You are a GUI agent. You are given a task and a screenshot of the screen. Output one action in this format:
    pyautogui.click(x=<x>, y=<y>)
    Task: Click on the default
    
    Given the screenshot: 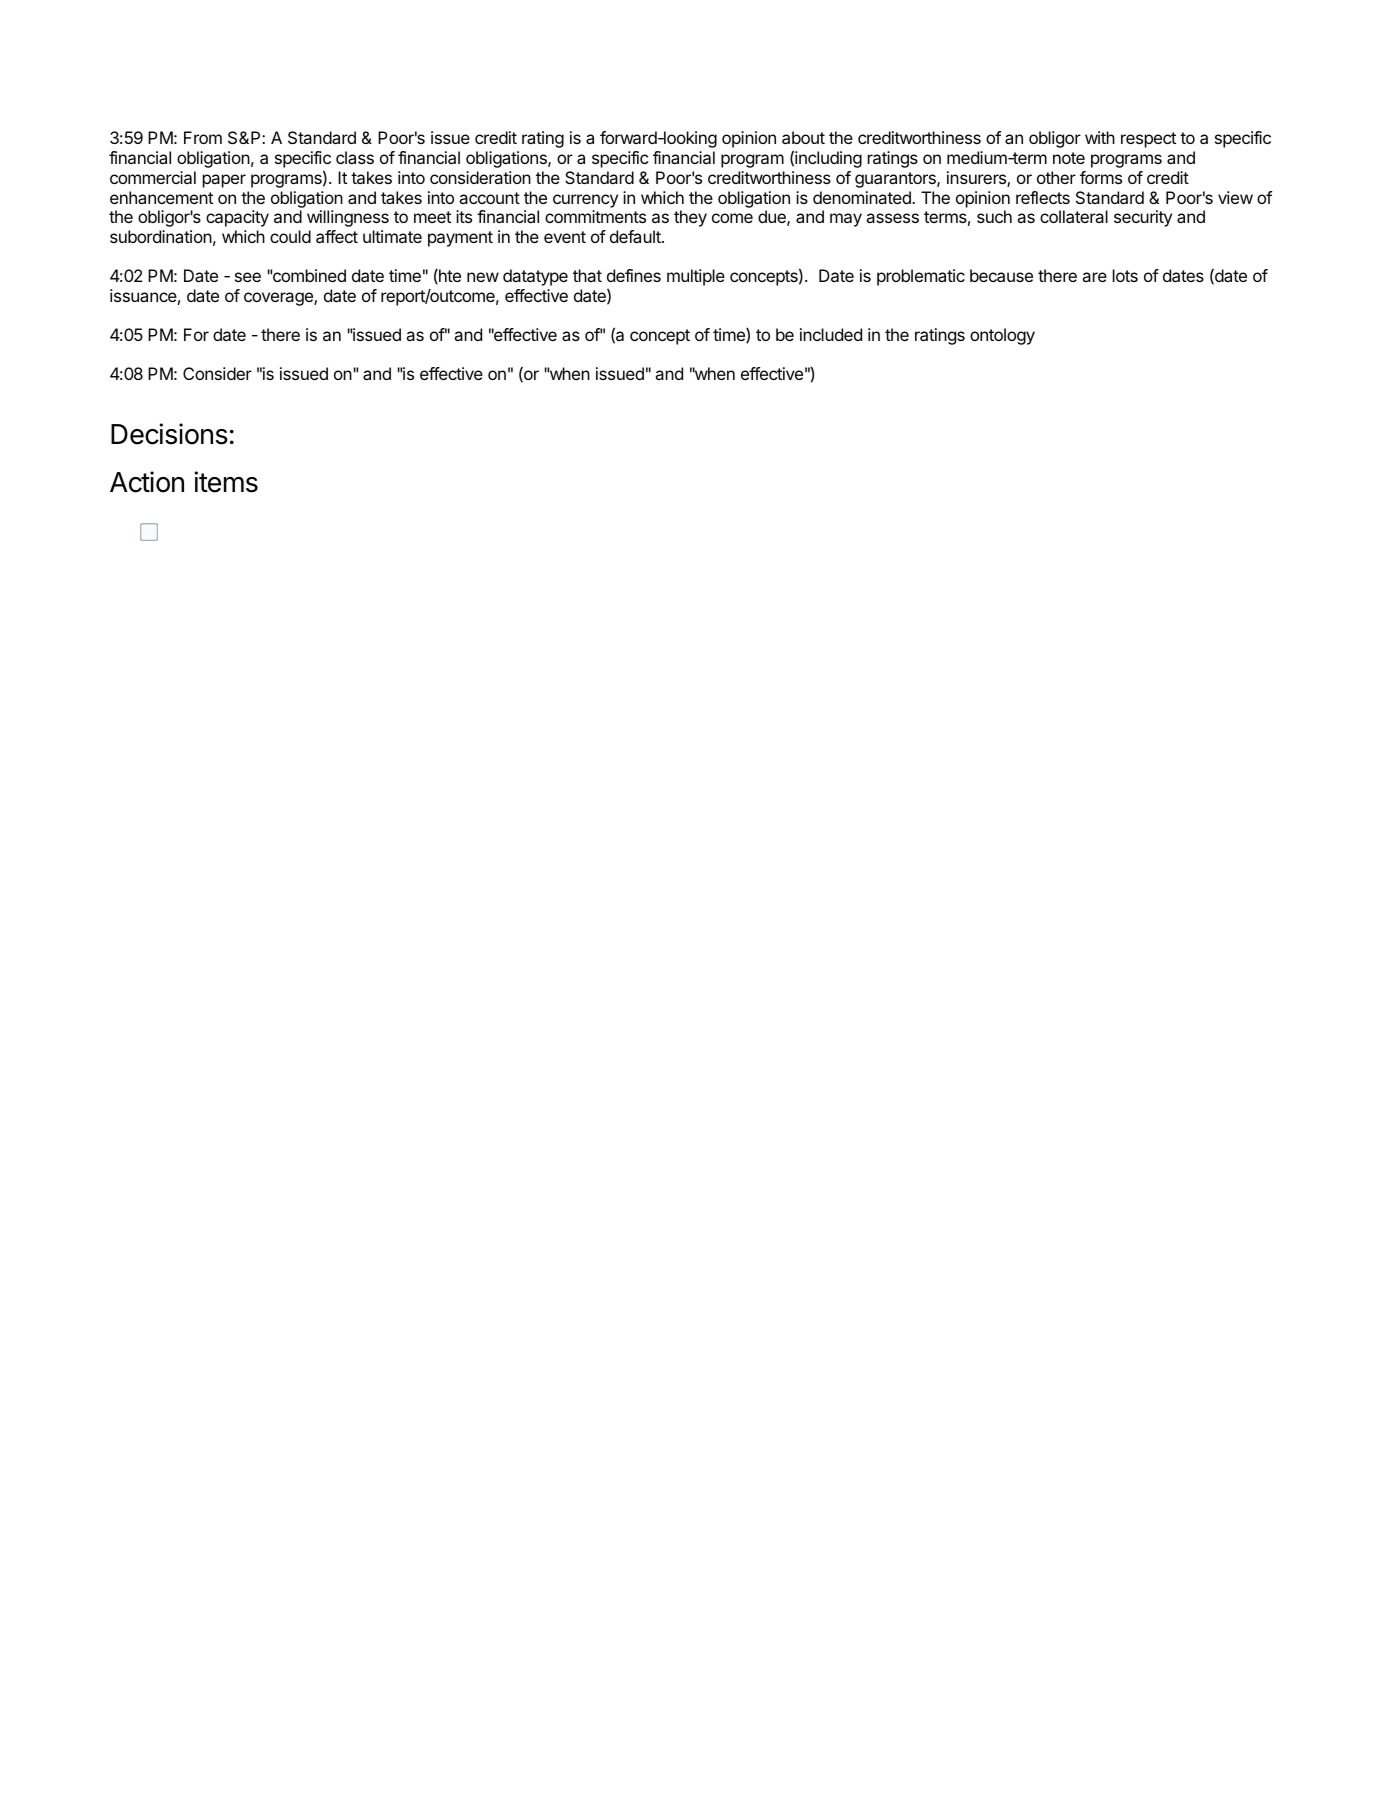 What is the action you would take?
    pyautogui.click(x=636, y=236)
